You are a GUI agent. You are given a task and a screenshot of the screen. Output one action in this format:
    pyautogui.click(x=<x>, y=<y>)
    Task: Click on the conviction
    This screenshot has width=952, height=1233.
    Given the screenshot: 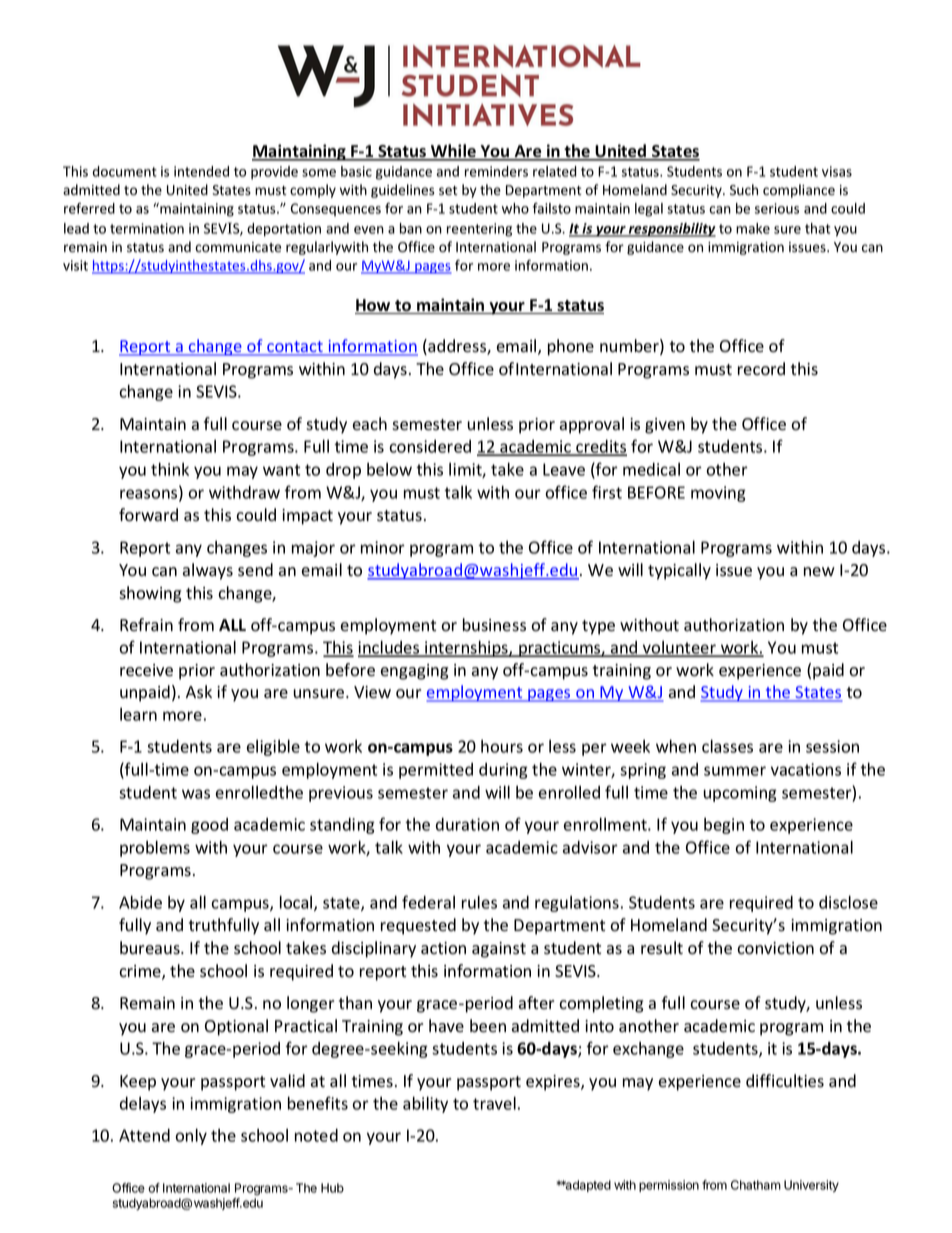 What is the action you would take?
    pyautogui.click(x=775, y=948)
